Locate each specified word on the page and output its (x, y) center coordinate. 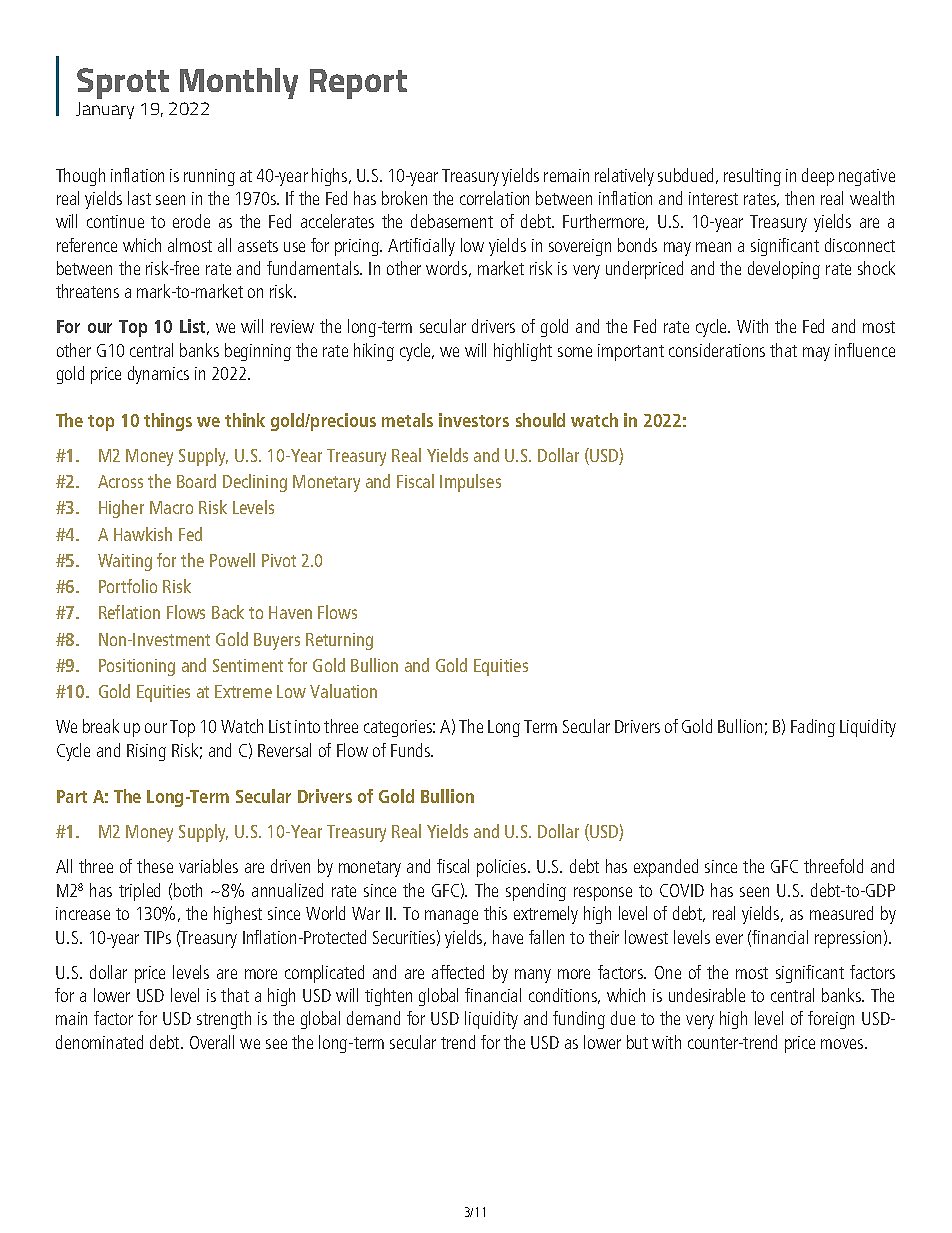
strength (224, 1020)
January (105, 110)
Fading (813, 728)
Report (358, 84)
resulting (752, 177)
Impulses (470, 483)
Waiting (125, 562)
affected (458, 972)
